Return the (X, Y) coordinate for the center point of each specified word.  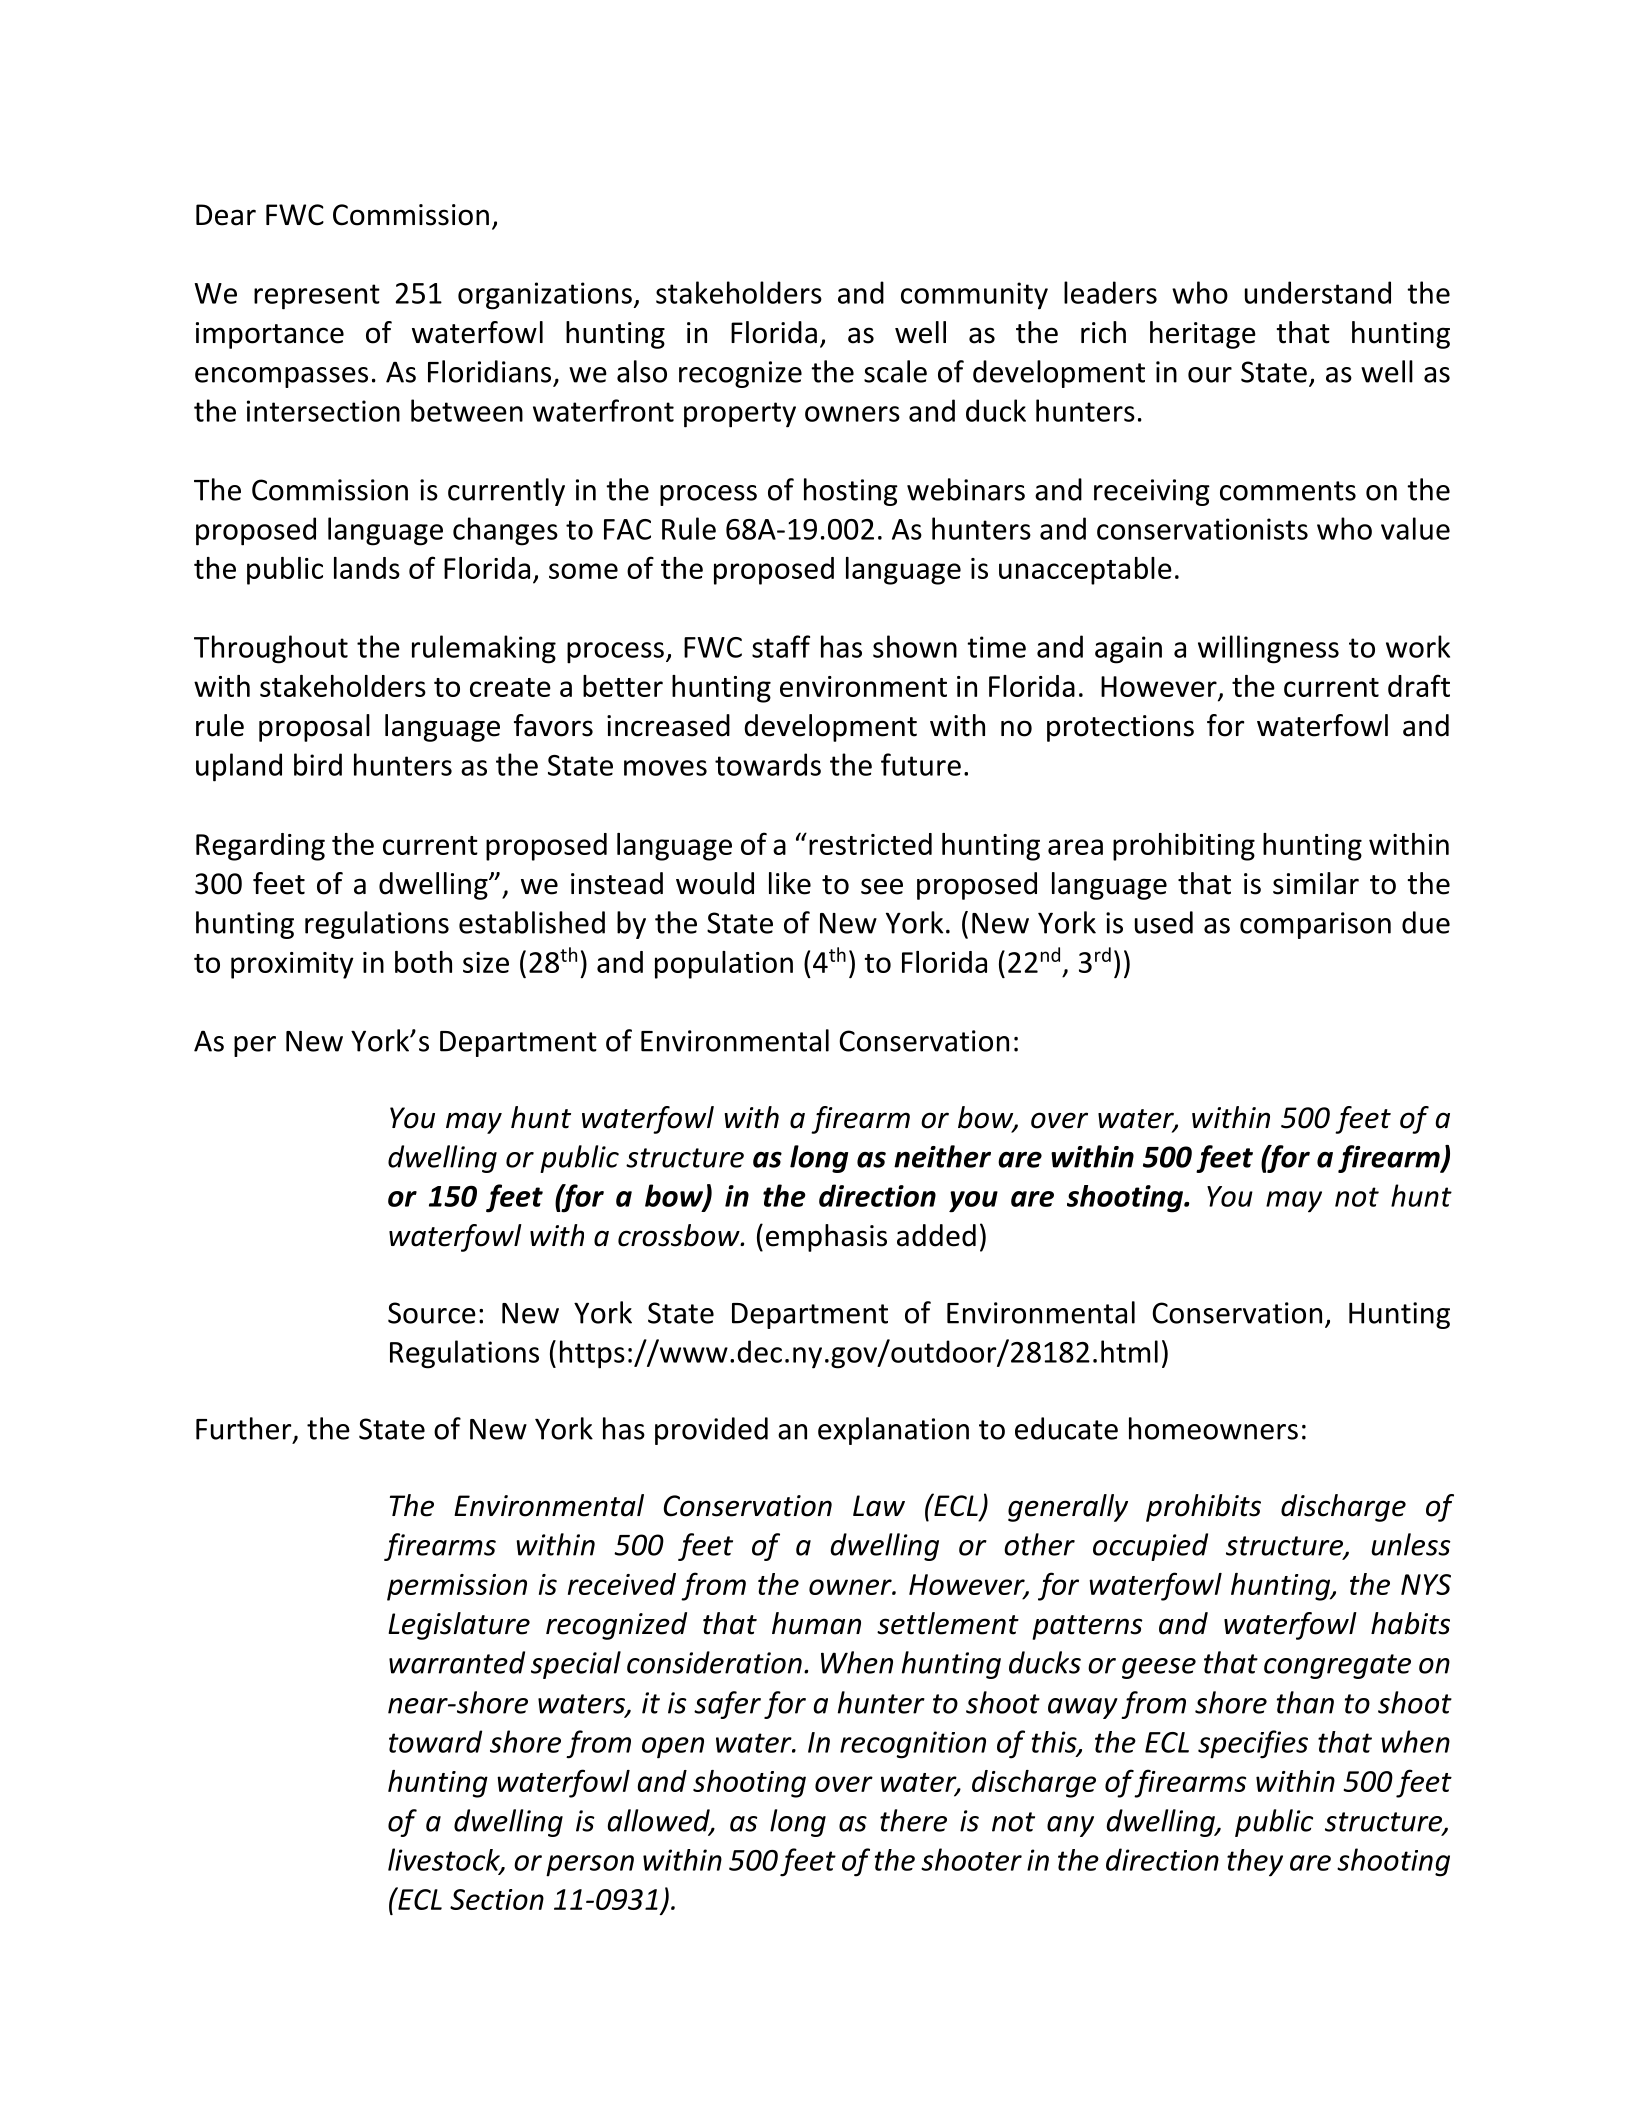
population (724, 965)
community (974, 296)
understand (1318, 292)
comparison (1315, 925)
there (913, 1820)
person (590, 1866)
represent (317, 297)
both (423, 962)
